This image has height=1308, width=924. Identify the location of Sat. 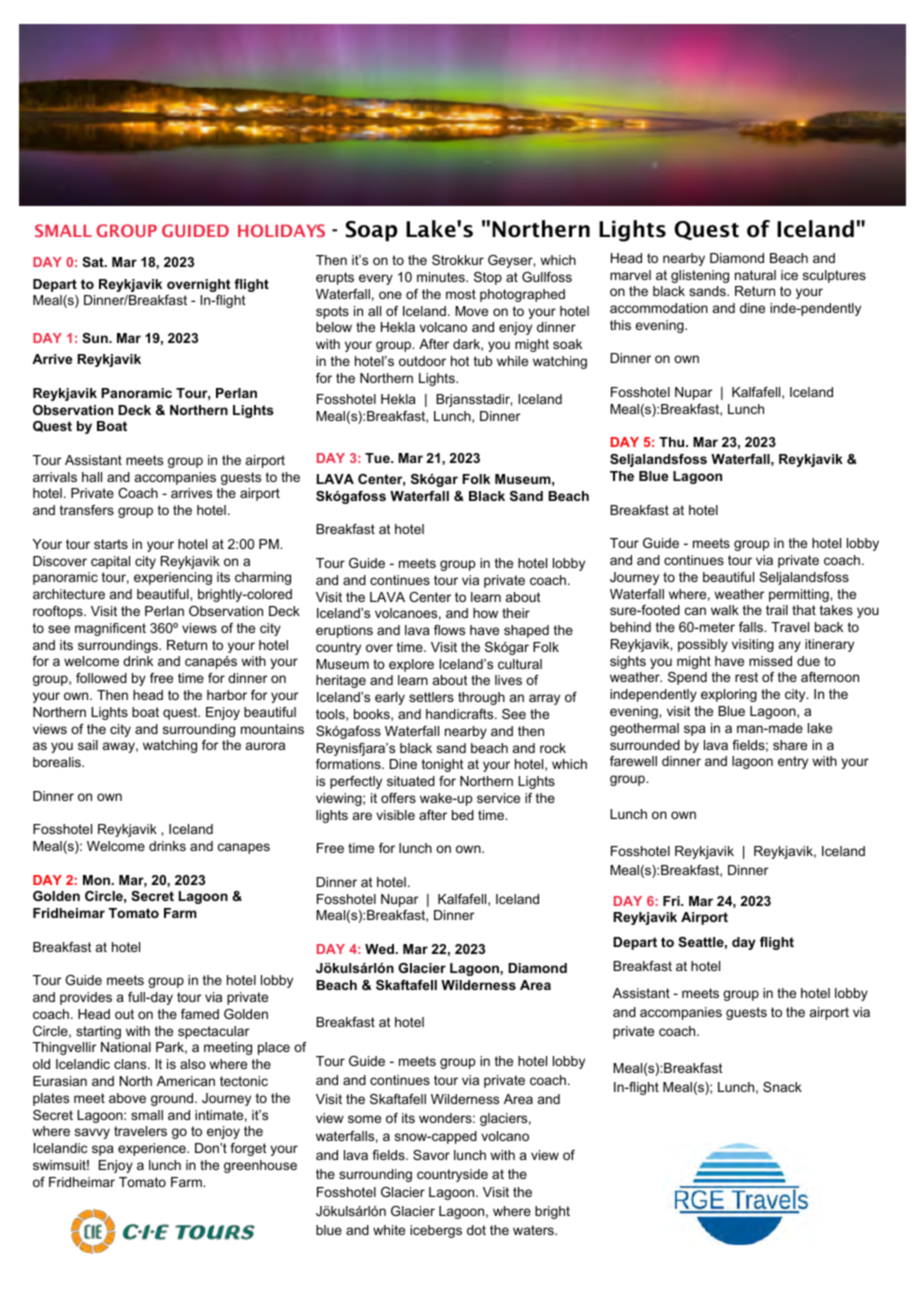
(94, 262).
